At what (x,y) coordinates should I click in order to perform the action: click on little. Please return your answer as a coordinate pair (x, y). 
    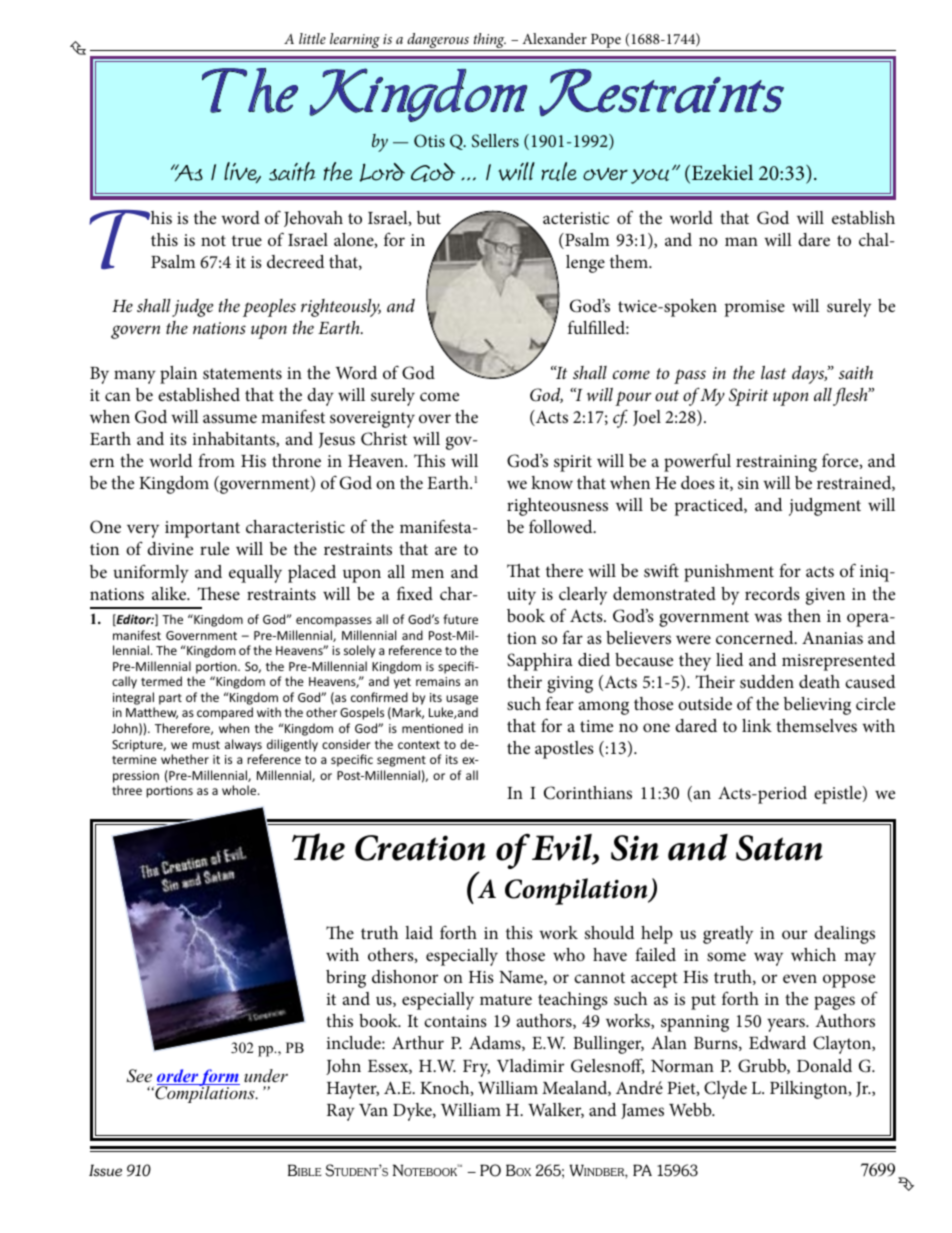
    Looking at the image, I should click on (312, 38).
